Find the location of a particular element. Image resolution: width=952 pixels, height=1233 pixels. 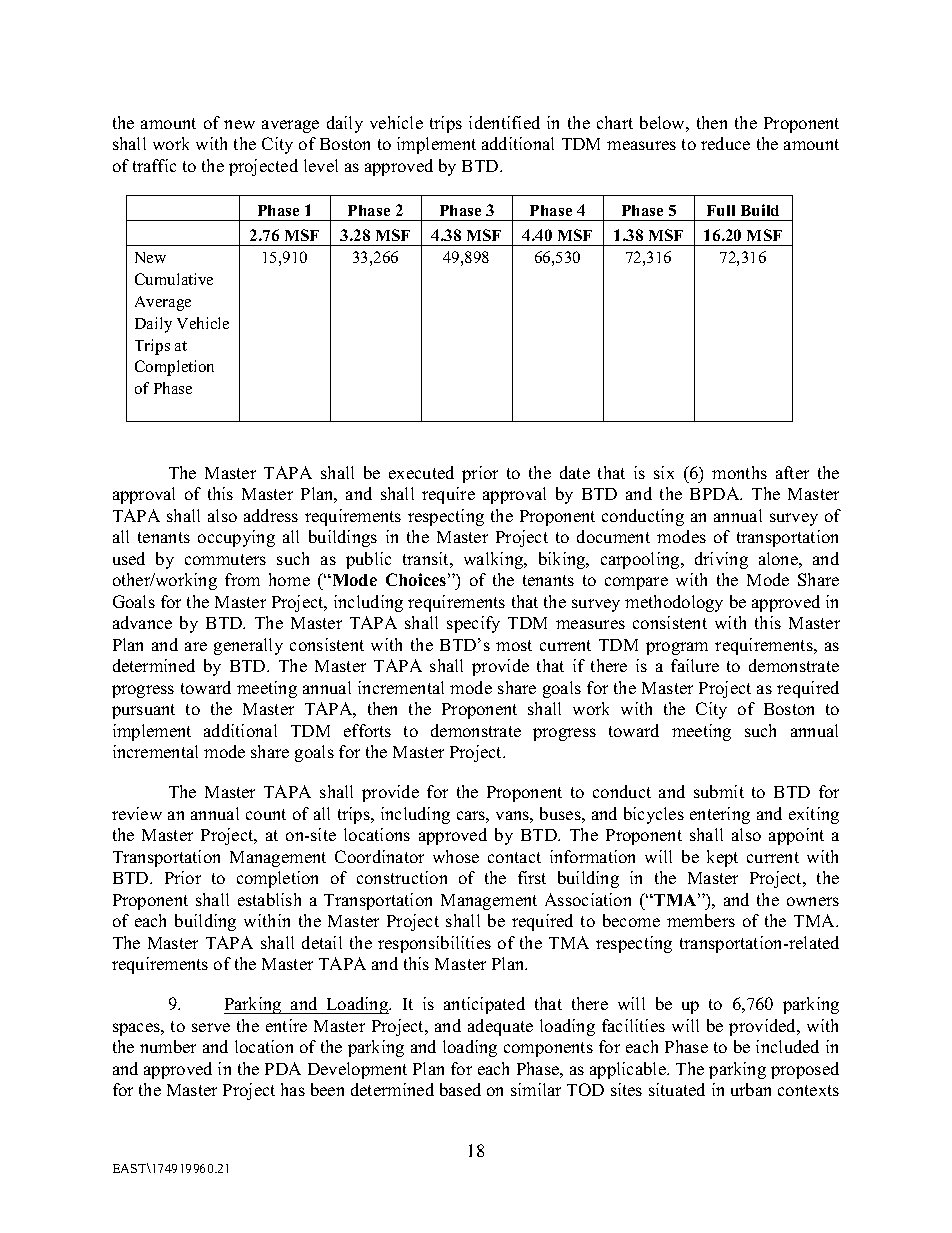

traffic is located at coordinates (154, 165).
